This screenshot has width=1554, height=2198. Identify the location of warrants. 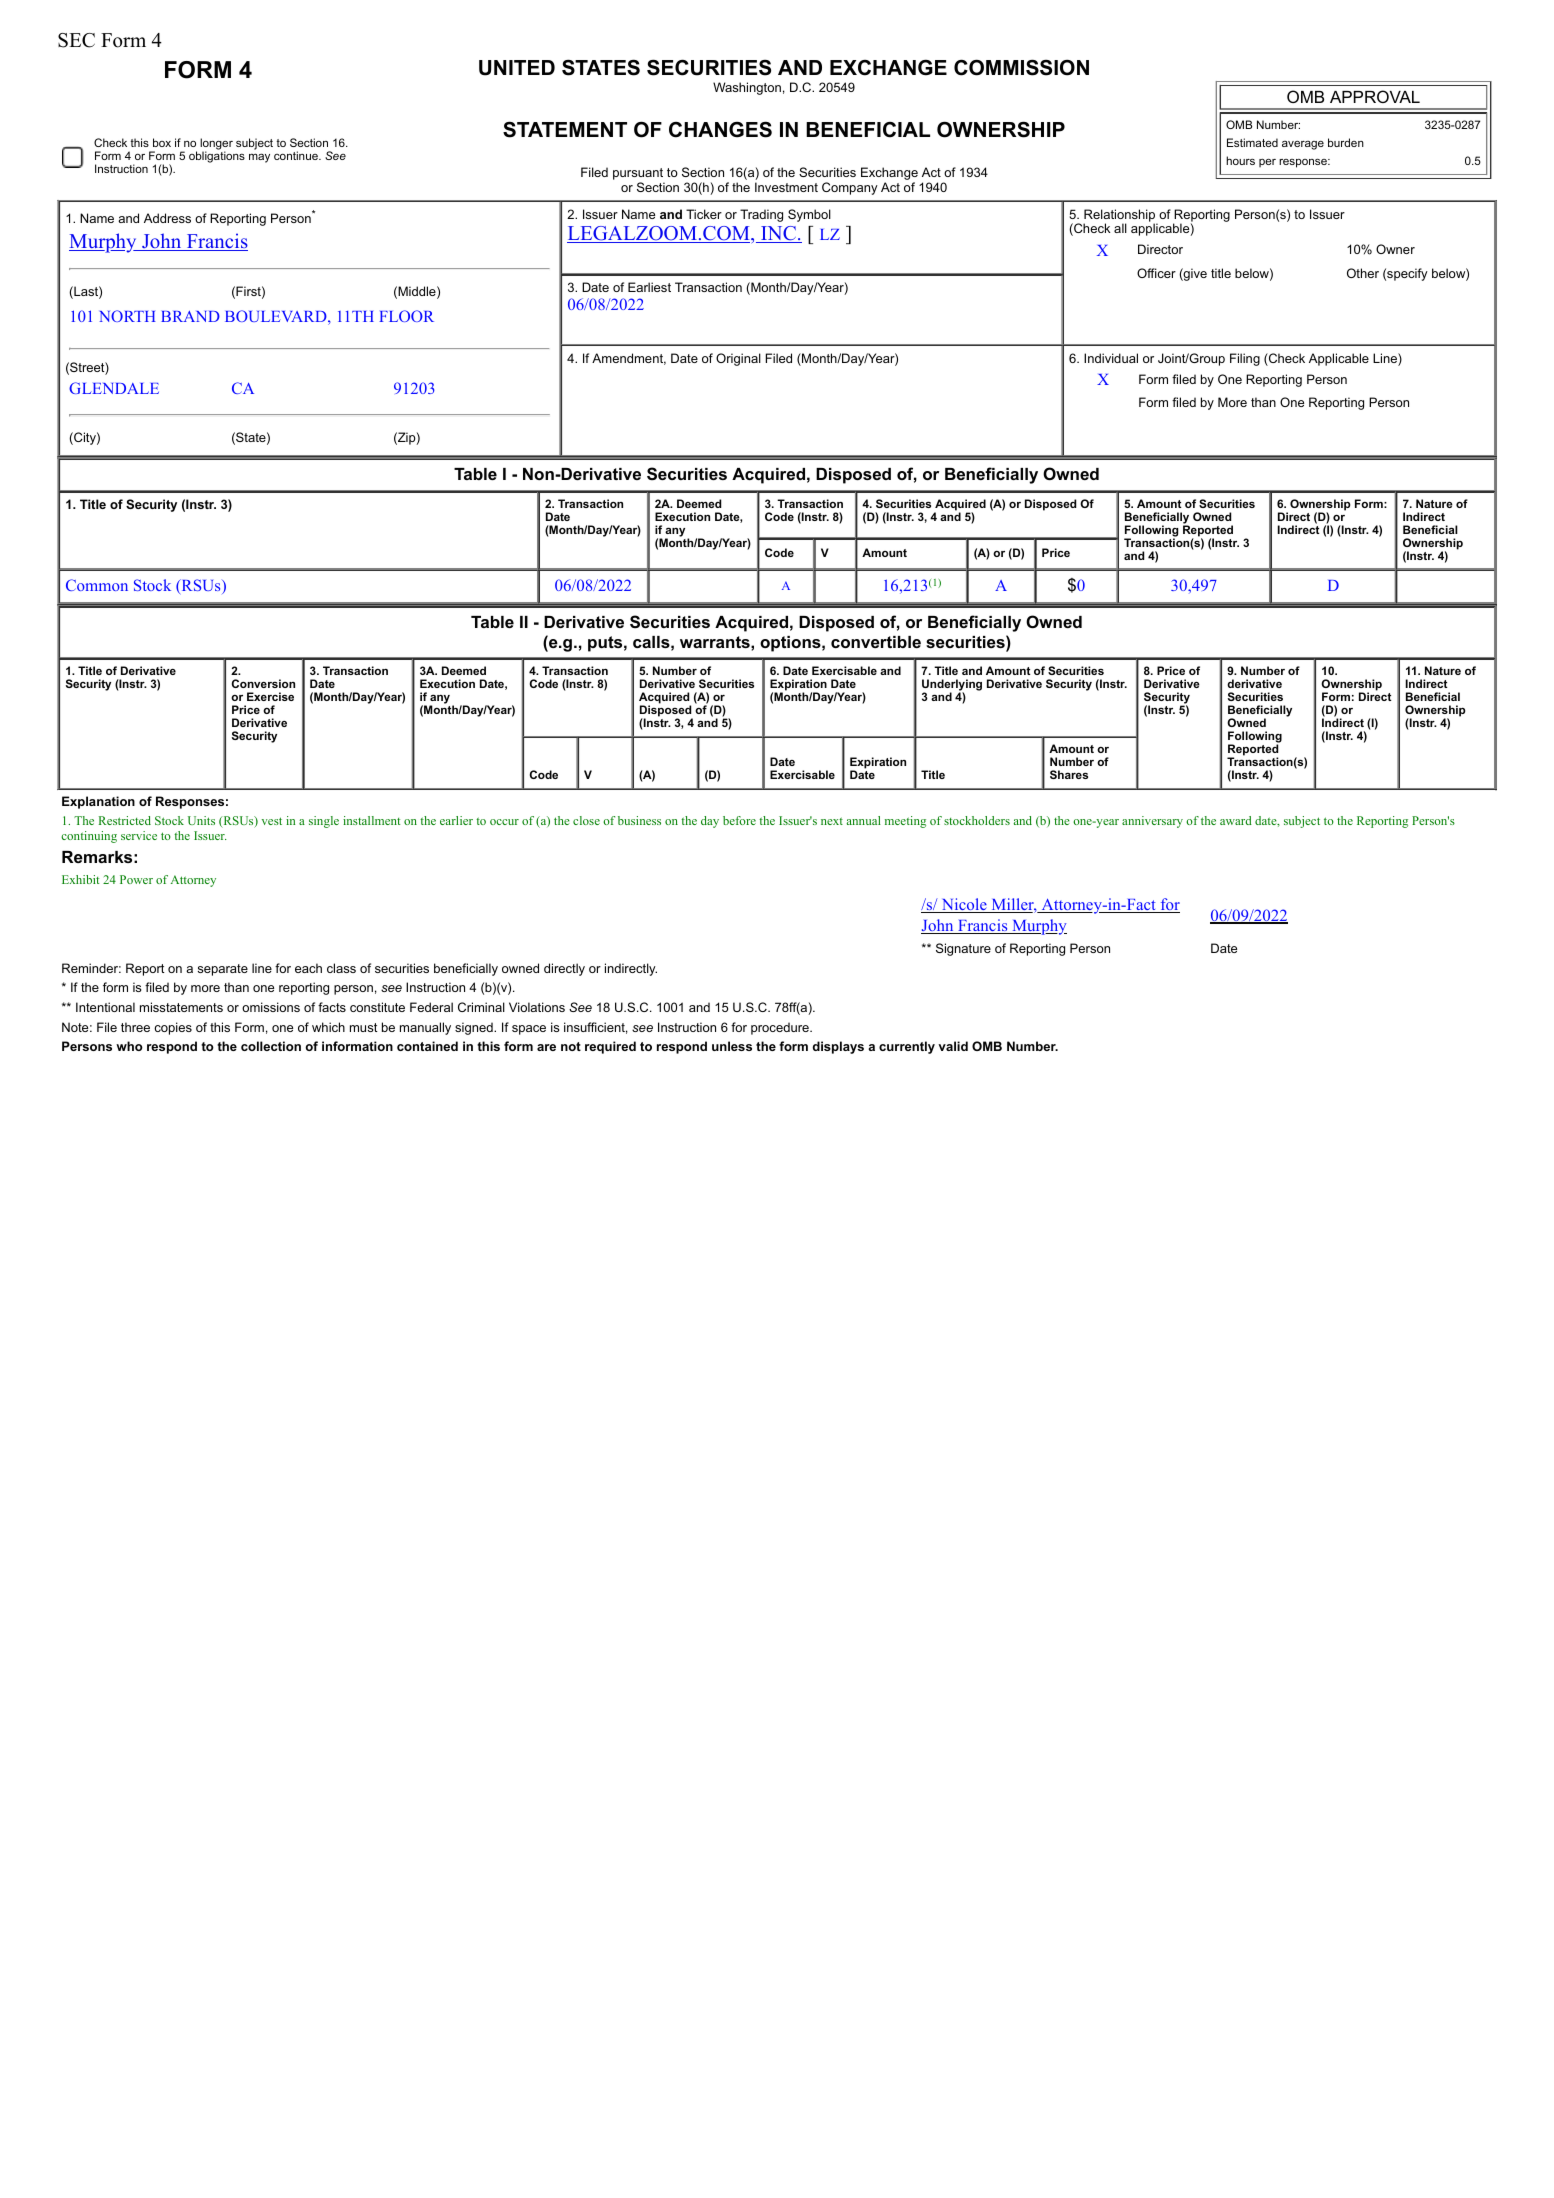
(716, 642).
